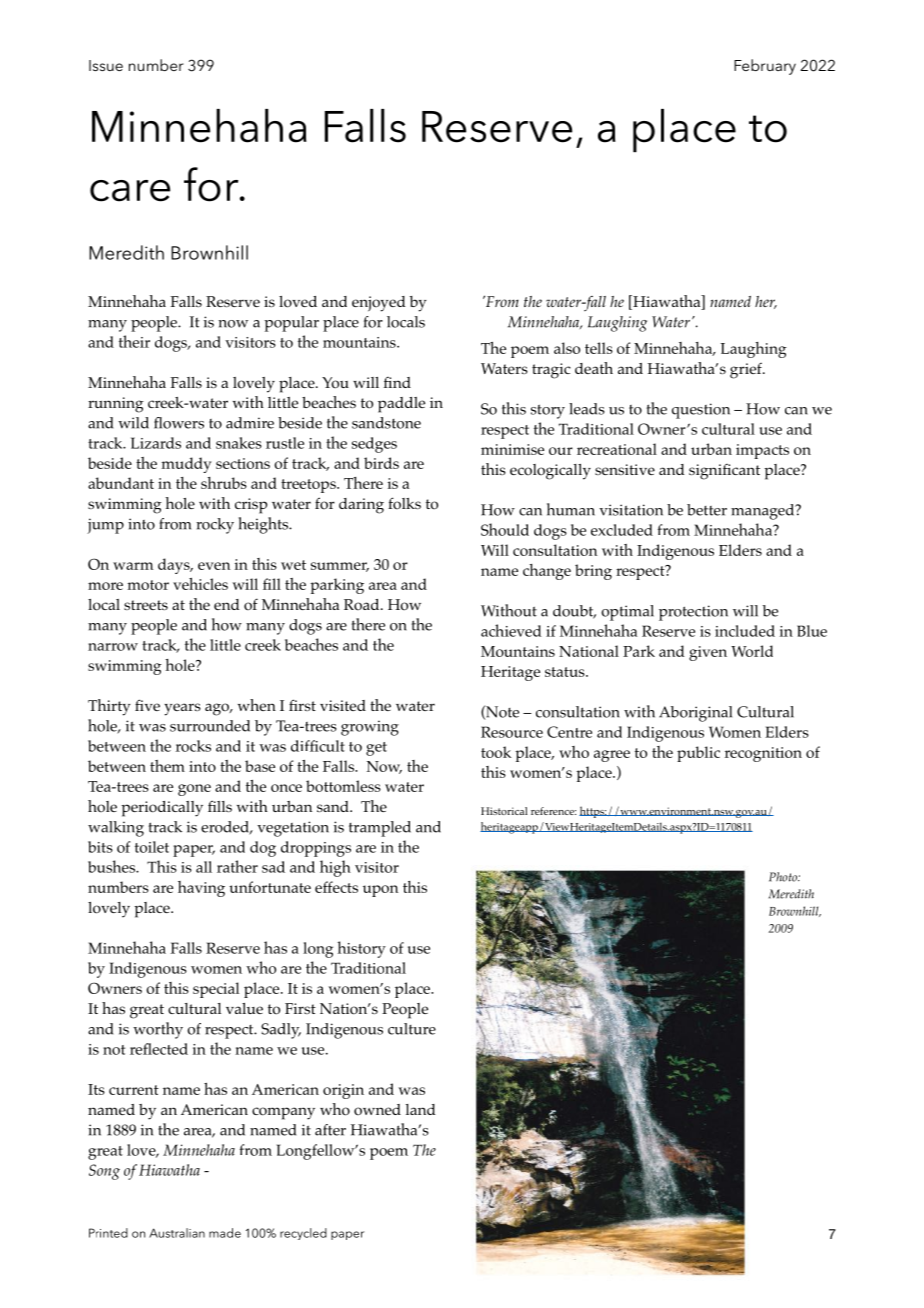  I want to click on better, so click(707, 510).
